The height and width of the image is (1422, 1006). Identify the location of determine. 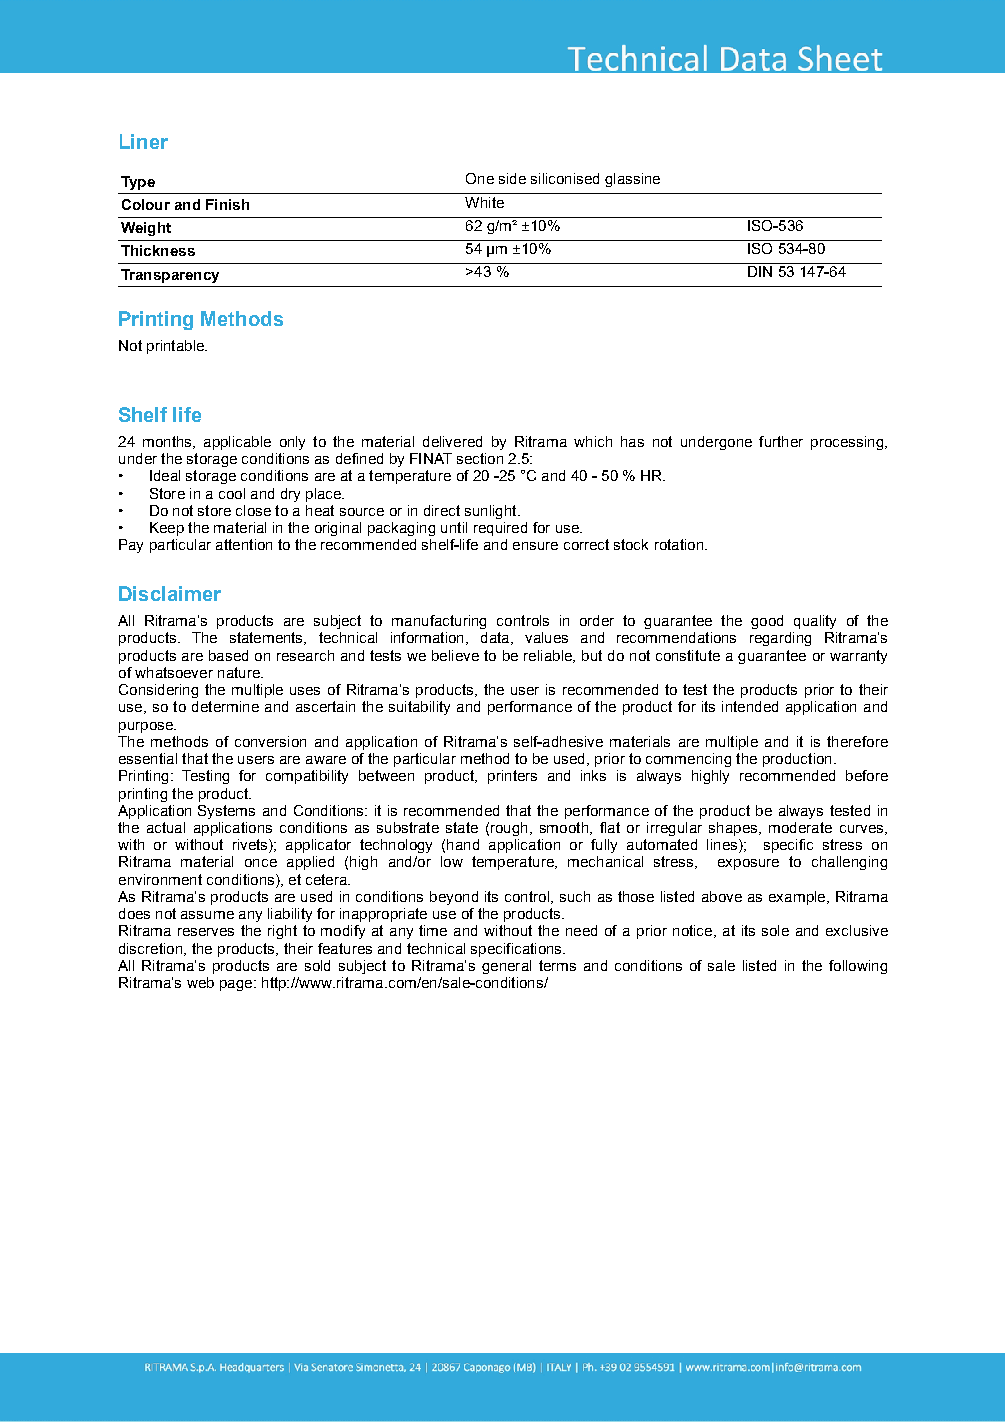
(225, 706).
